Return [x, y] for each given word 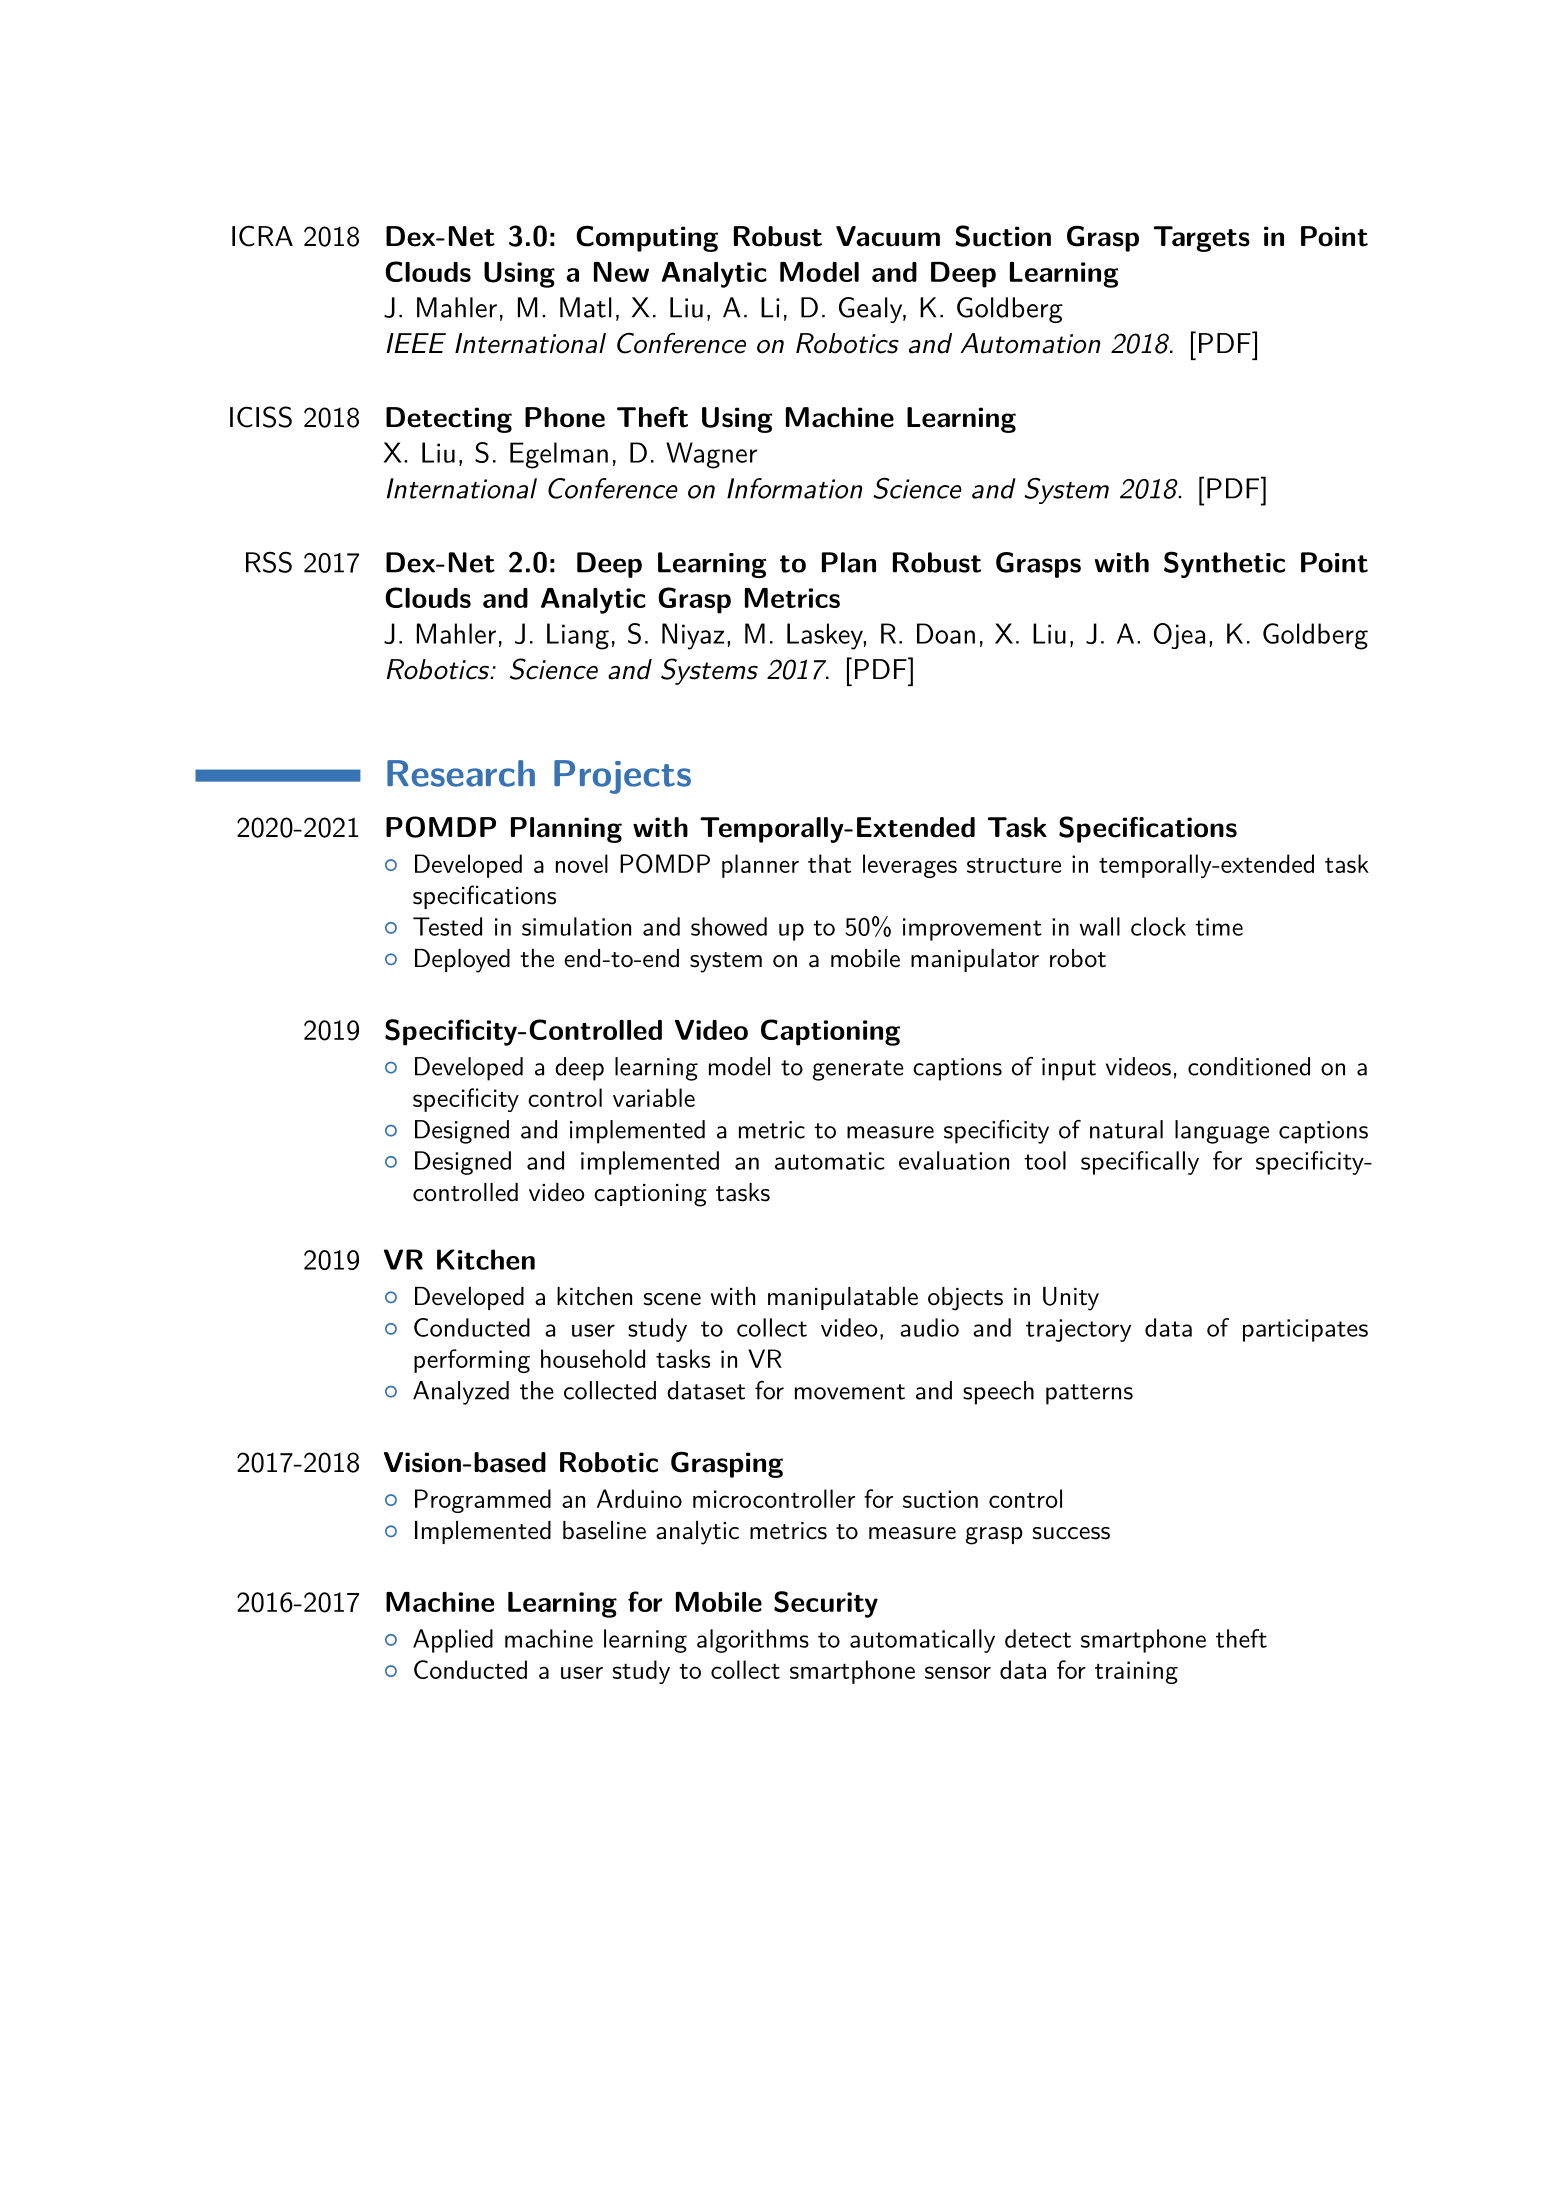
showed [729, 926]
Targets [1202, 239]
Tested [447, 926]
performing [472, 1361]
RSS [269, 562]
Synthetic [1224, 564]
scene [672, 1299]
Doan [946, 633]
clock [1158, 926]
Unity [1071, 1299]
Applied [453, 1641]
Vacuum [888, 236]
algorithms [753, 1641]
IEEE [416, 343]
